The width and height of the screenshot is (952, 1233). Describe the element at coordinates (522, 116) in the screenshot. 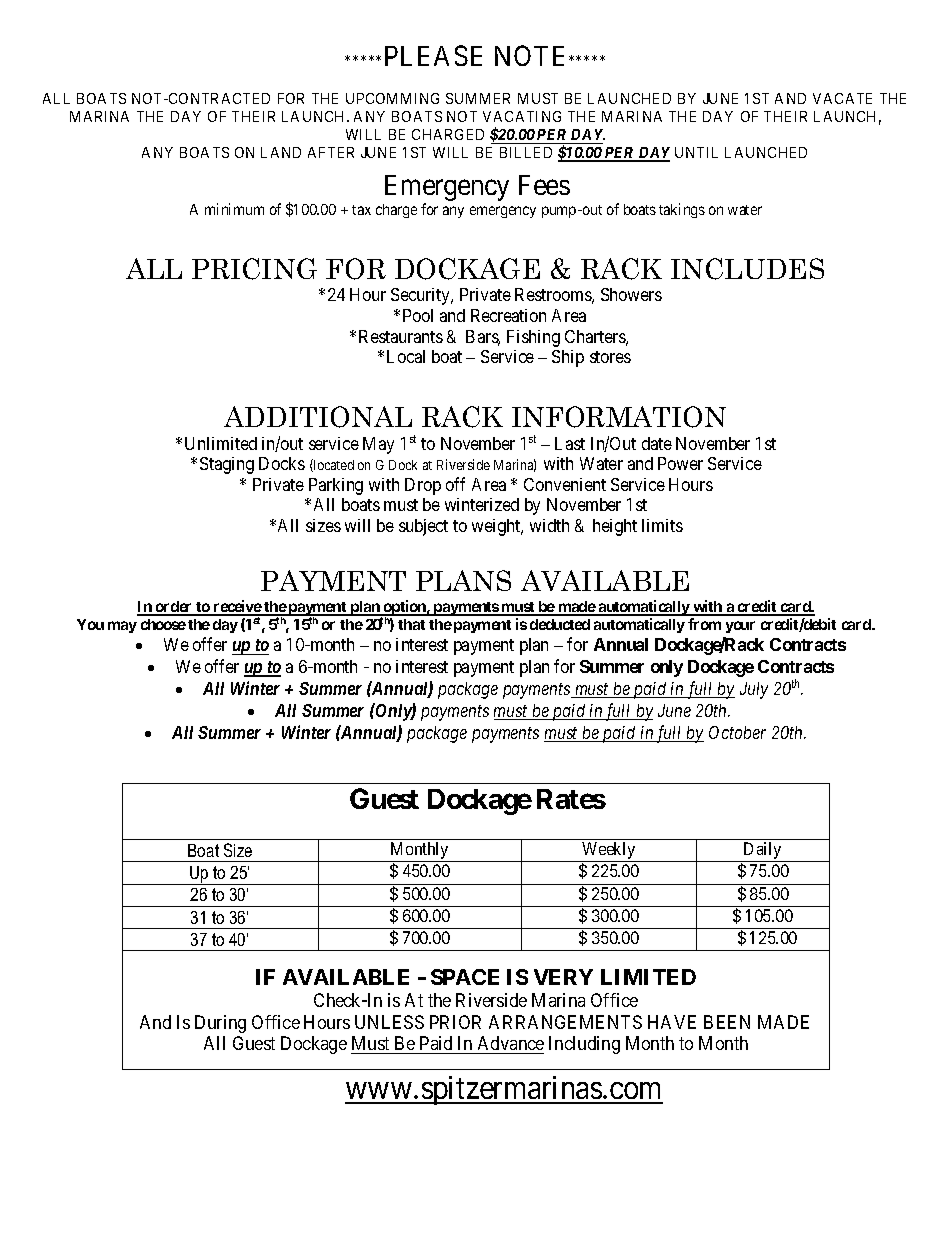

I see `VACATING` at that location.
